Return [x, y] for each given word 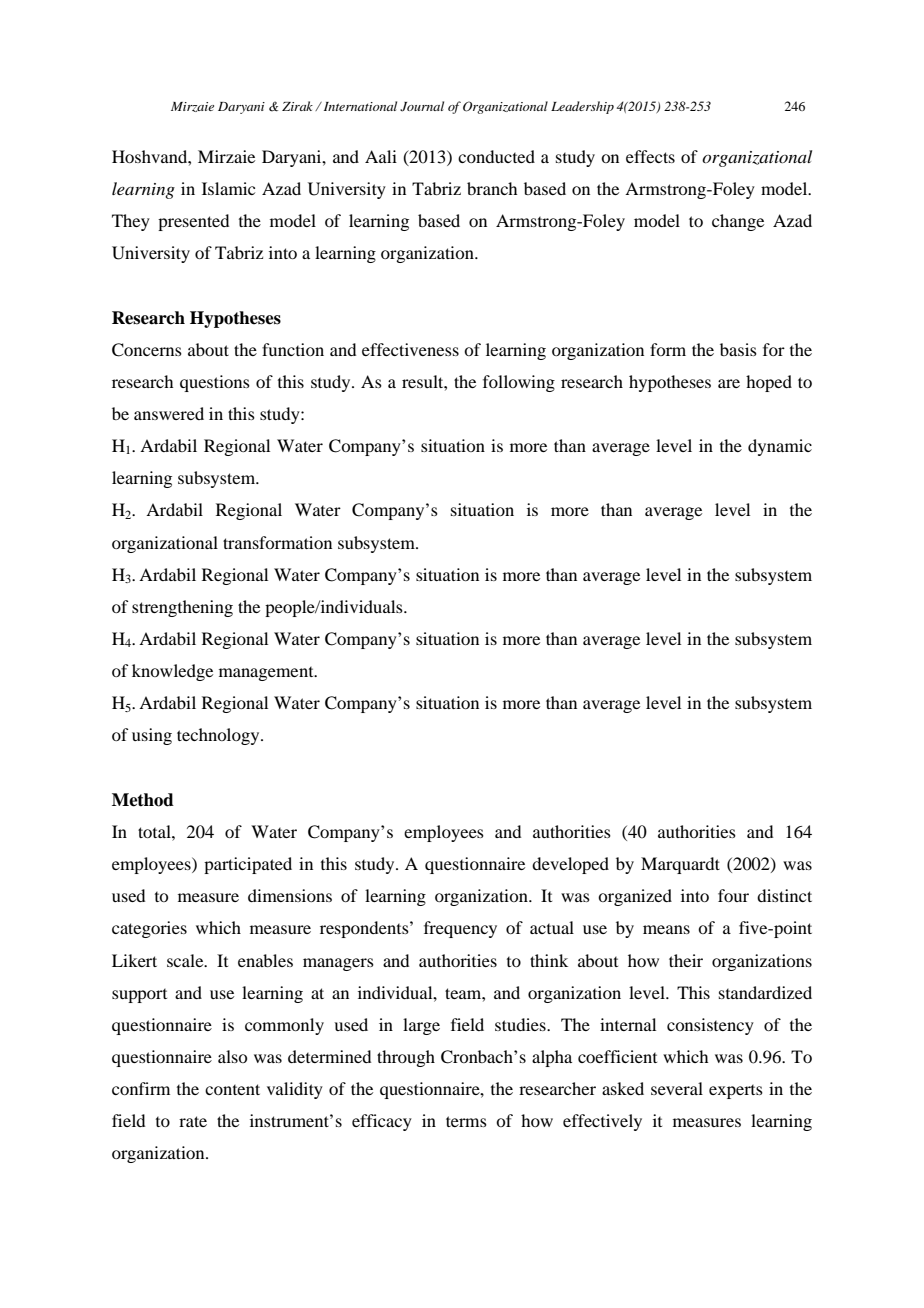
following [519, 383]
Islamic [228, 188]
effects [650, 156]
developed [570, 865]
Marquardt [680, 865]
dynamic [780, 447]
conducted [496, 156]
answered [169, 413]
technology [219, 736]
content [232, 1089]
